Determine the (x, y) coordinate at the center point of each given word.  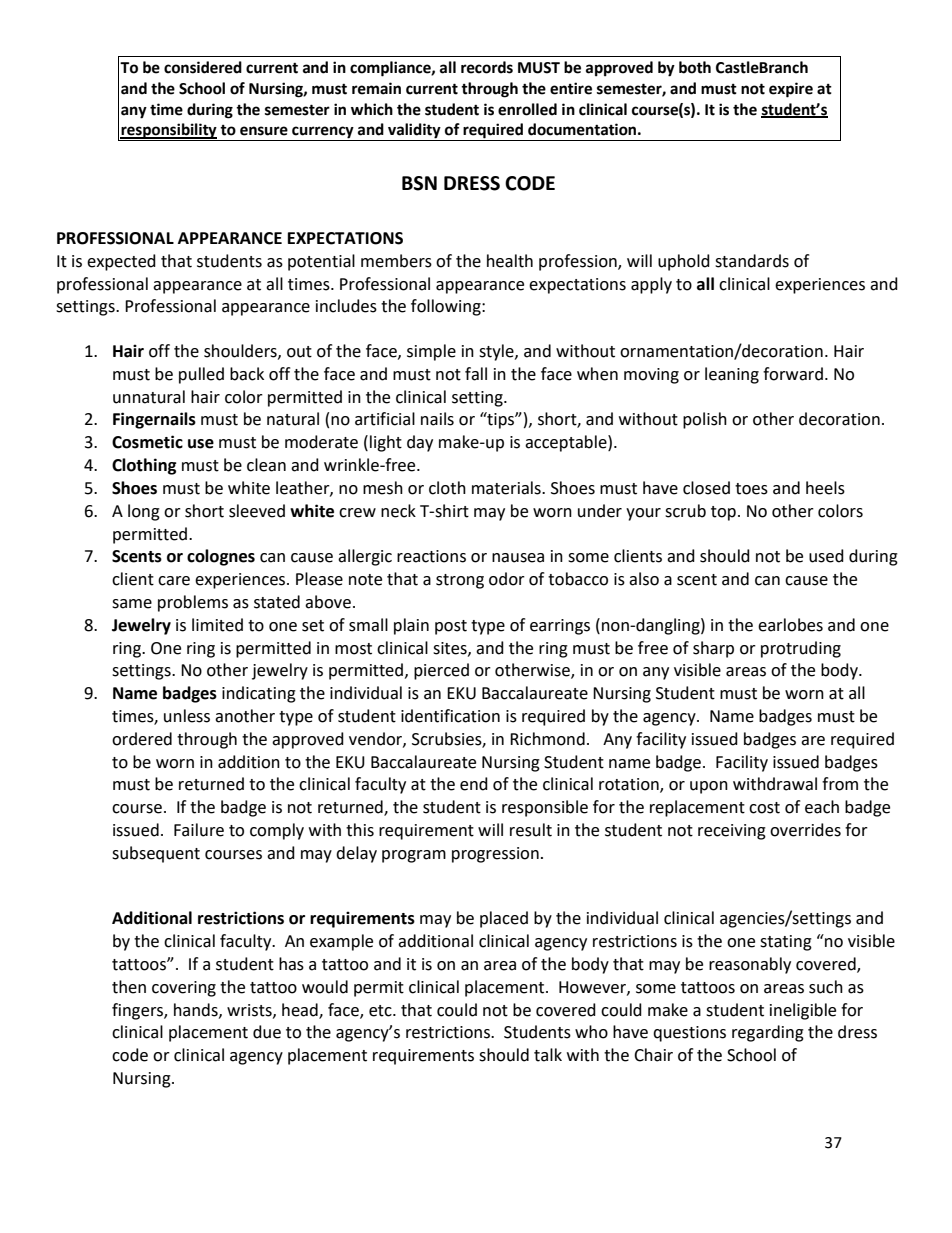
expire (791, 90)
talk (548, 1055)
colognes (221, 557)
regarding (768, 1033)
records (487, 67)
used (826, 556)
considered (203, 67)
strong (460, 581)
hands (197, 1010)
